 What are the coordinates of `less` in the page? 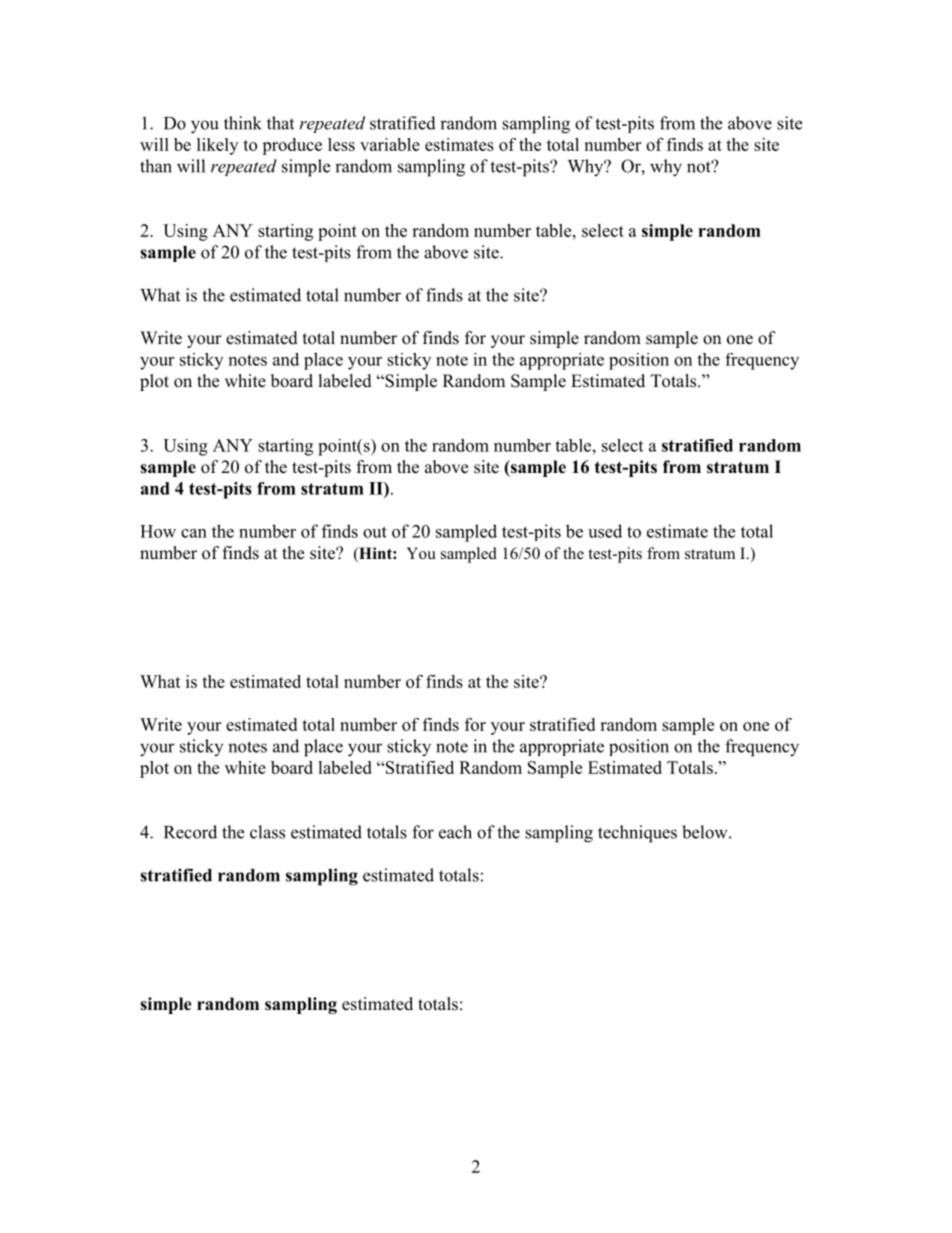 It's located at (341, 144).
